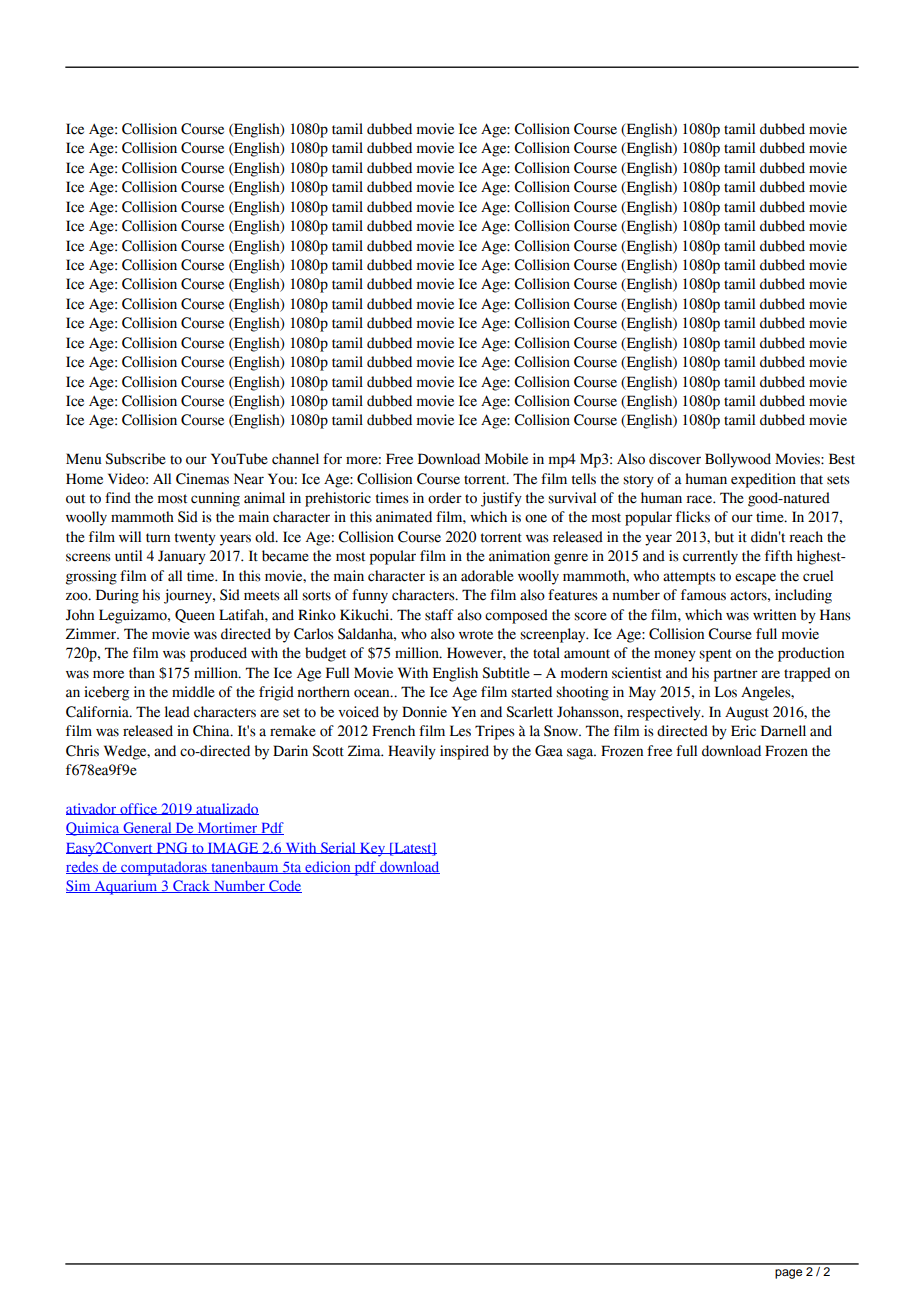 This document has height=1308, width=924. Describe the element at coordinates (743, 731) in the document. I see `Eric` at that location.
